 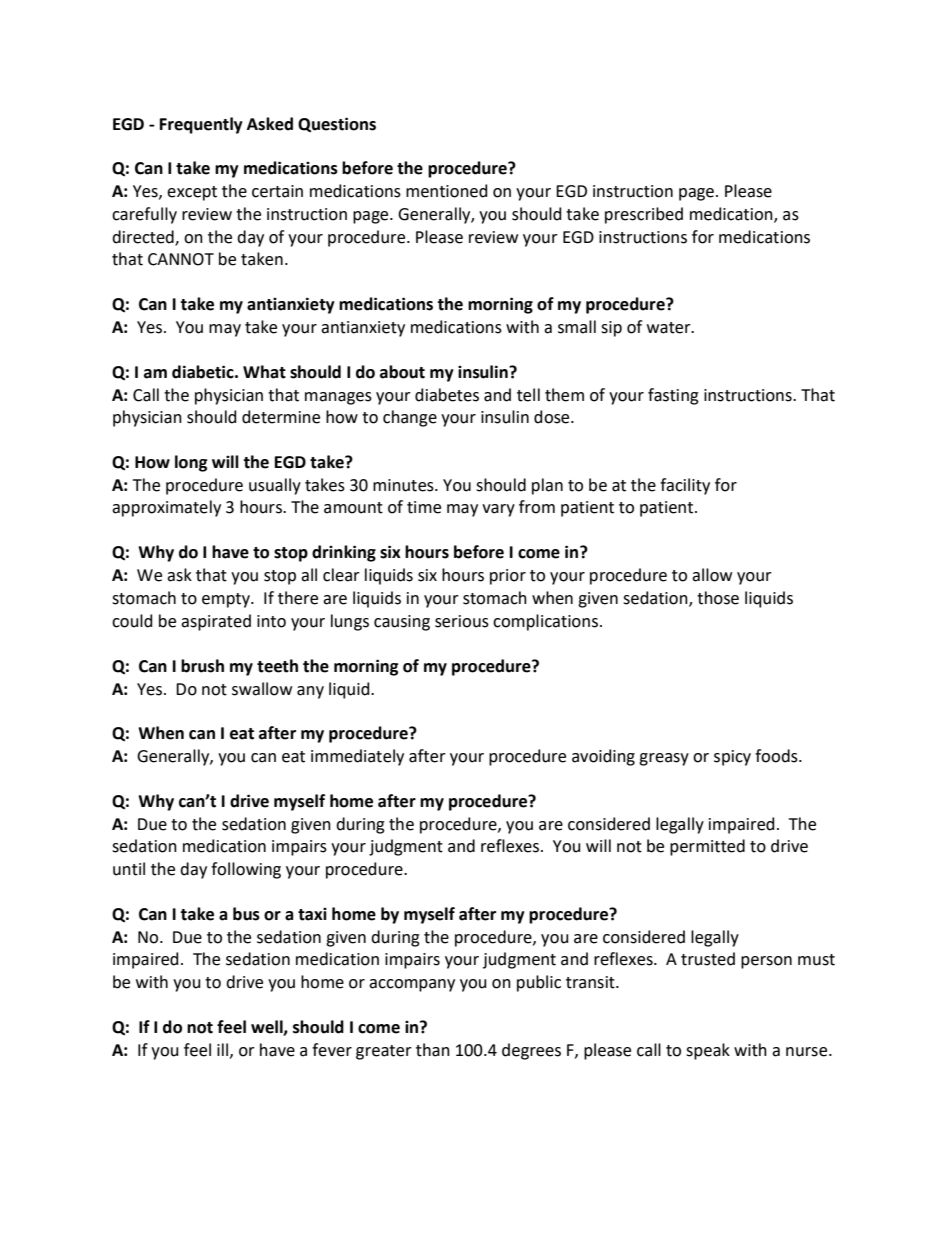 I want to click on fever, so click(x=332, y=1050).
